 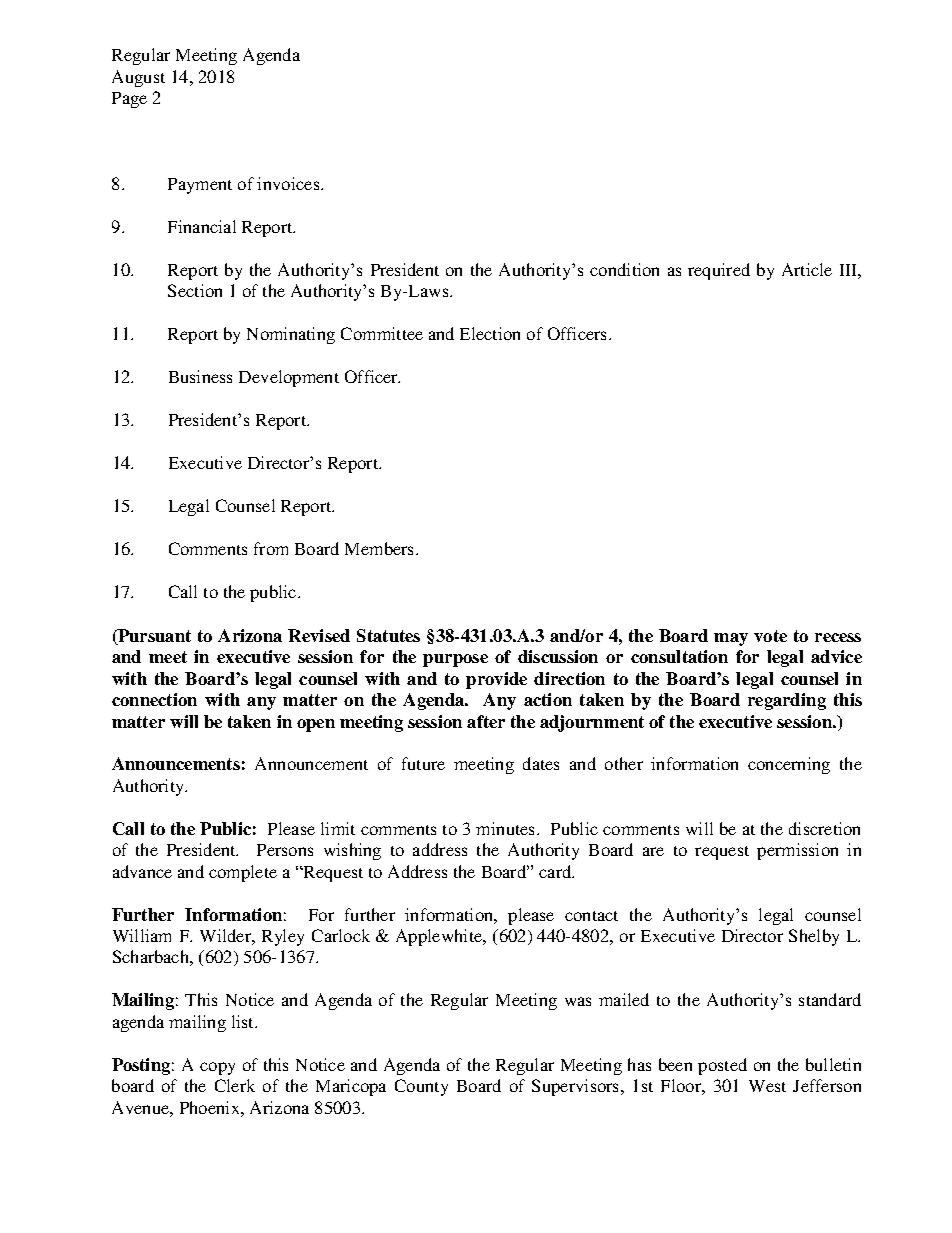 What do you see at coordinates (490, 333) in the screenshot?
I see `Election` at bounding box center [490, 333].
